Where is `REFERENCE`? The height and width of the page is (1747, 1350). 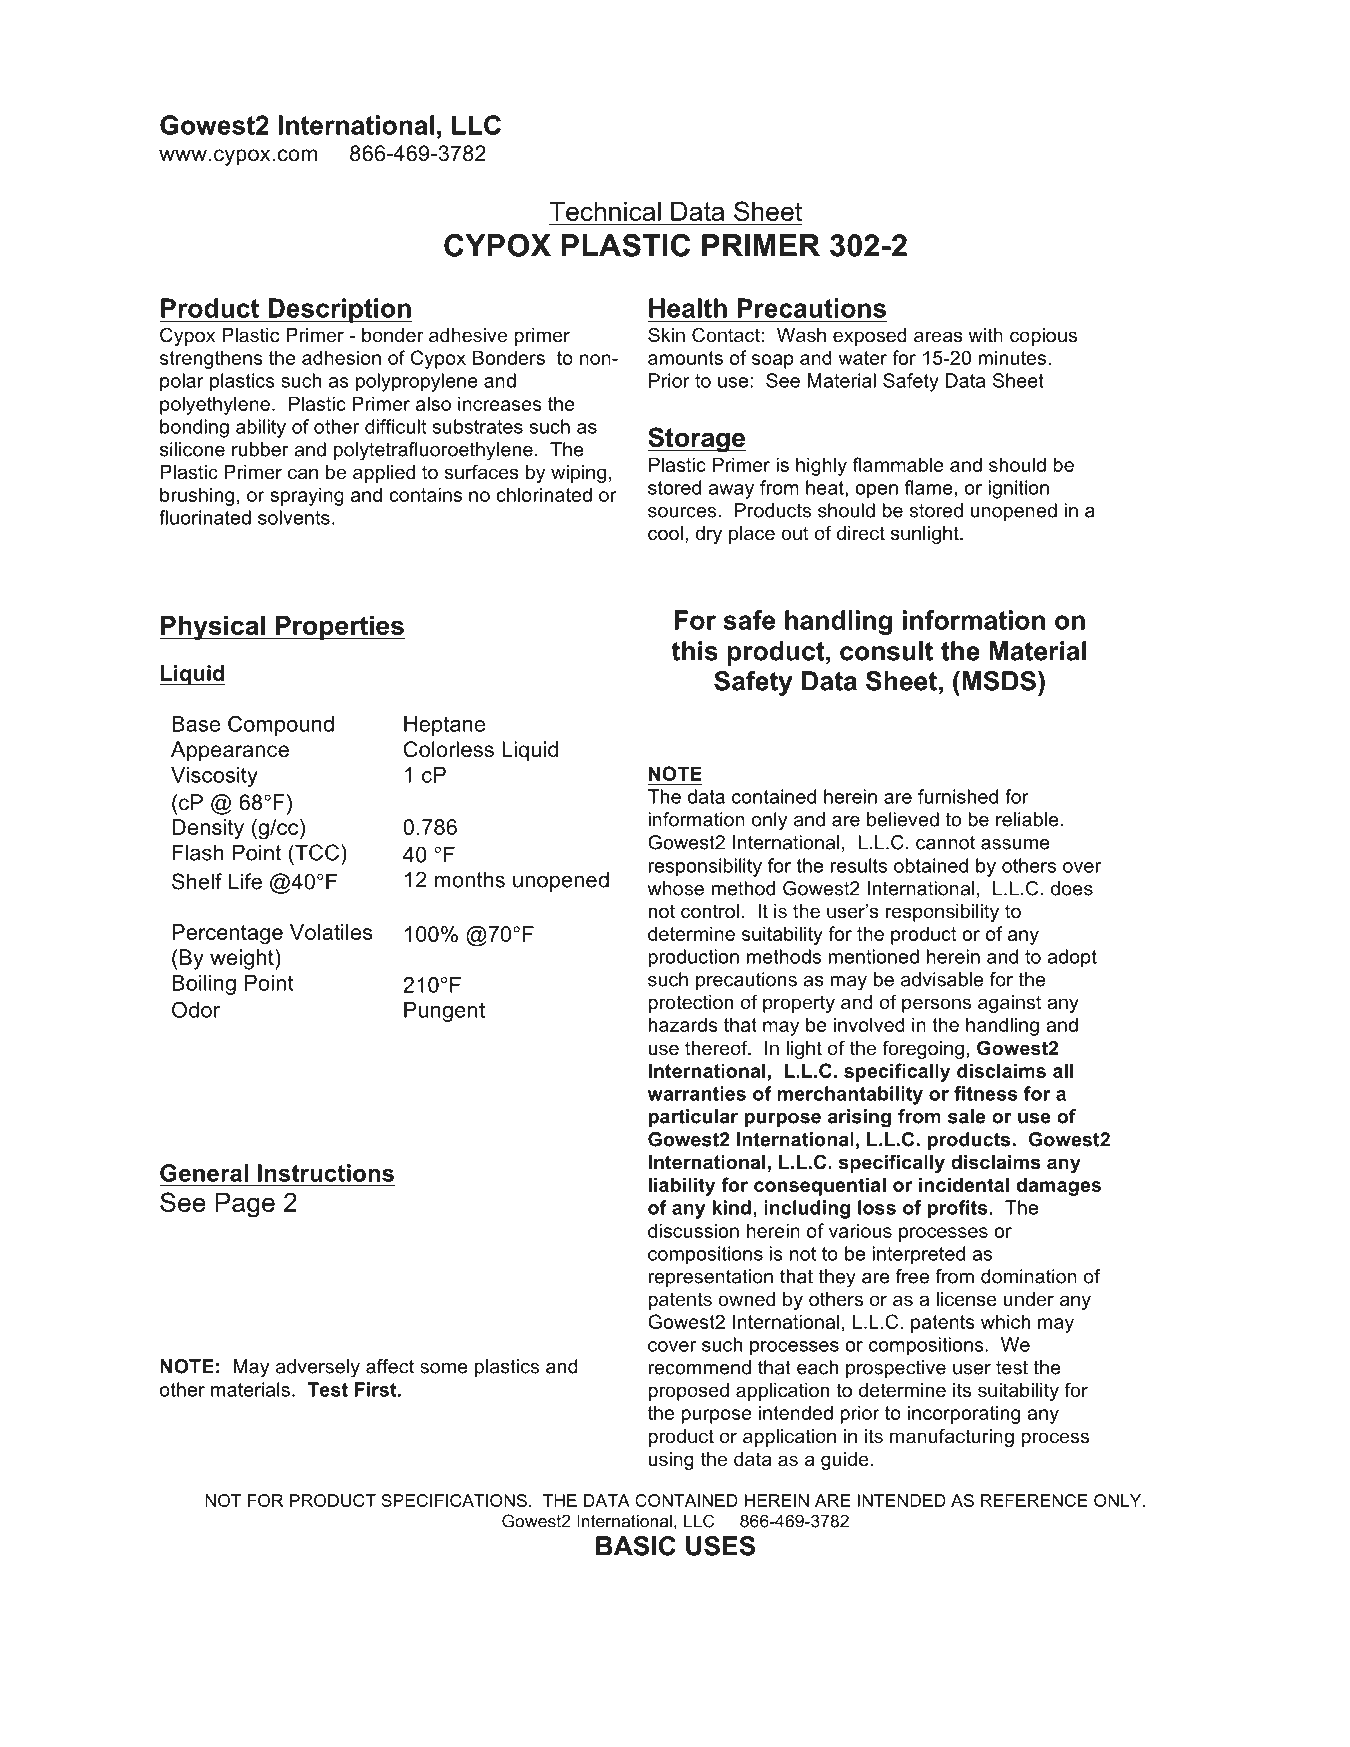
REFERENCE is located at coordinates (1034, 1500).
